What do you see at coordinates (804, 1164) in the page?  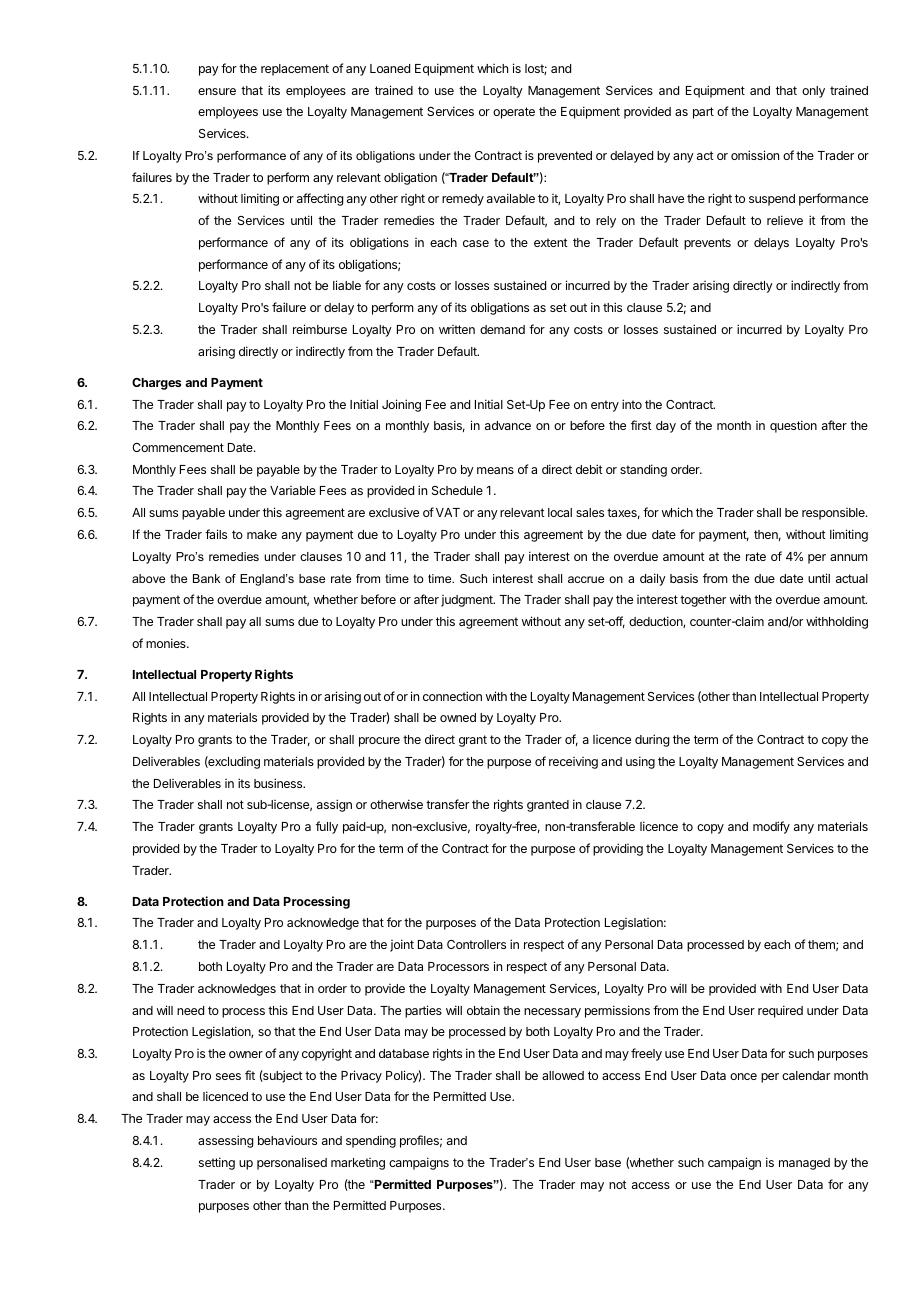 I see `managed` at bounding box center [804, 1164].
